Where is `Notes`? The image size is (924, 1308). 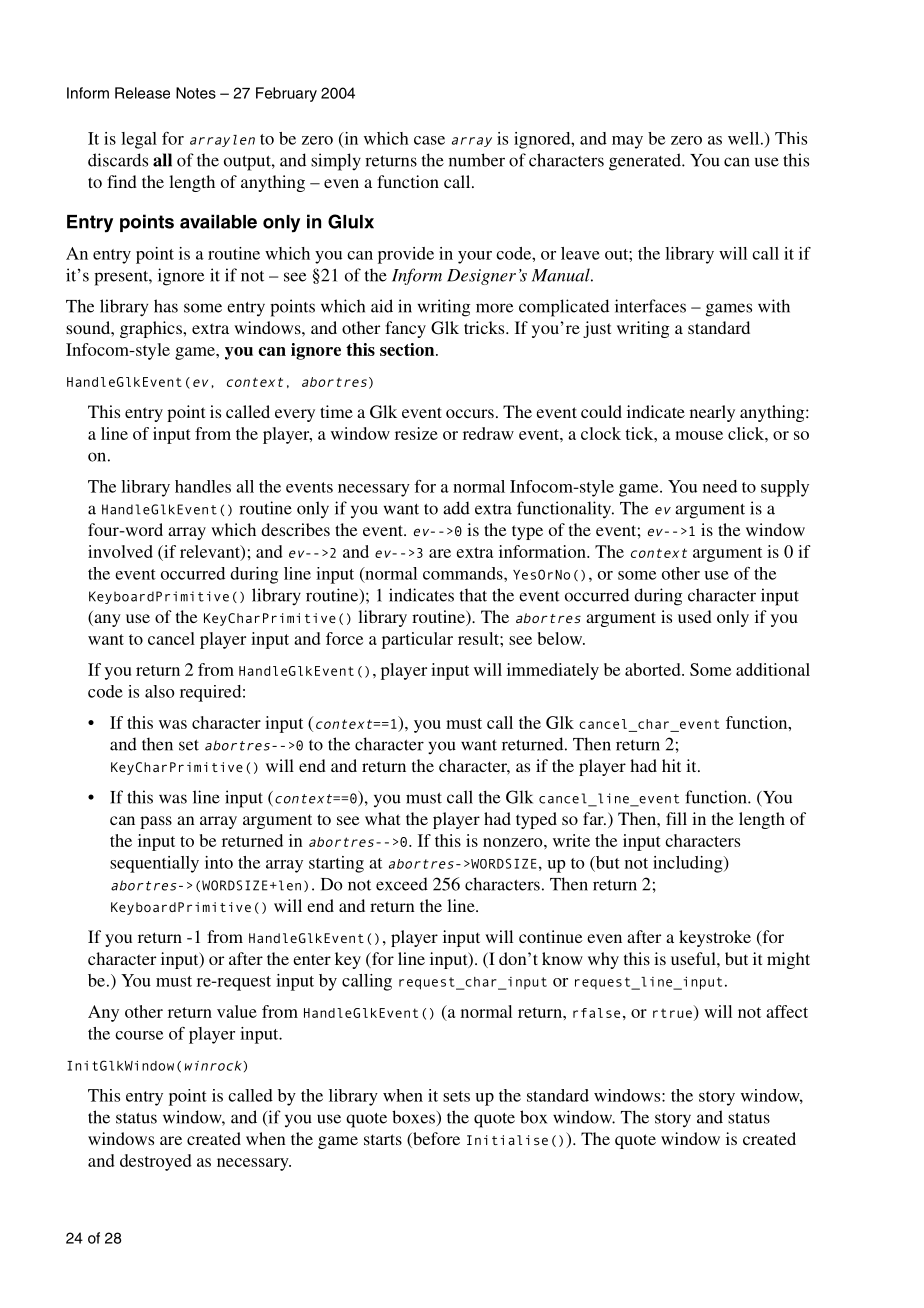 Notes is located at coordinates (196, 93).
